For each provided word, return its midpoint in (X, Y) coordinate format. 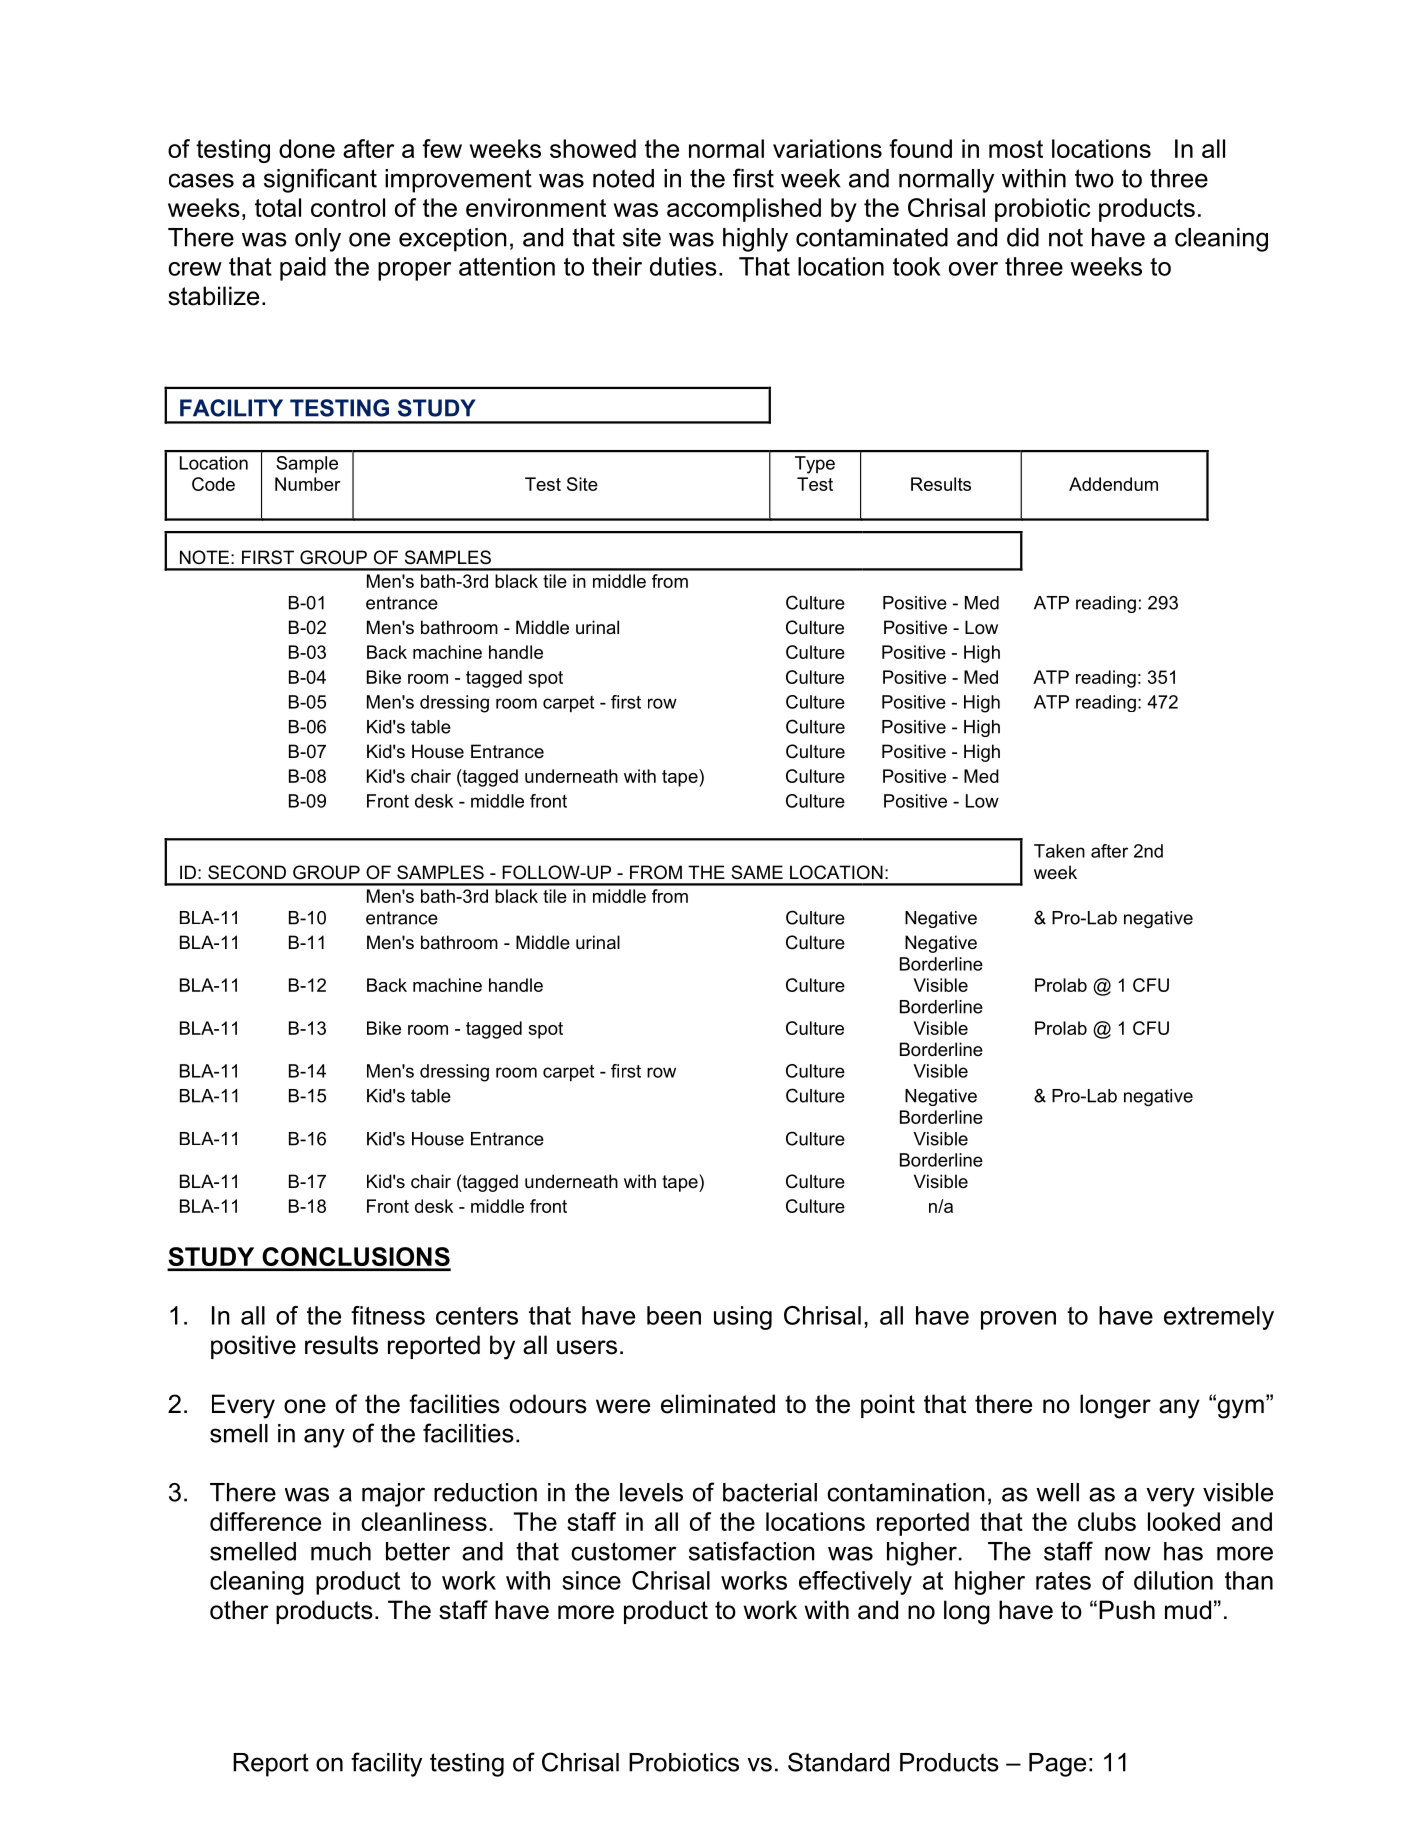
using (743, 1318)
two (1094, 178)
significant (320, 180)
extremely (1219, 1318)
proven (1018, 1320)
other (239, 1610)
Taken (1059, 851)
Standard (838, 1762)
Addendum (1113, 484)
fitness (388, 1315)
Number (308, 484)
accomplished (744, 210)
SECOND (247, 872)
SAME (757, 872)
